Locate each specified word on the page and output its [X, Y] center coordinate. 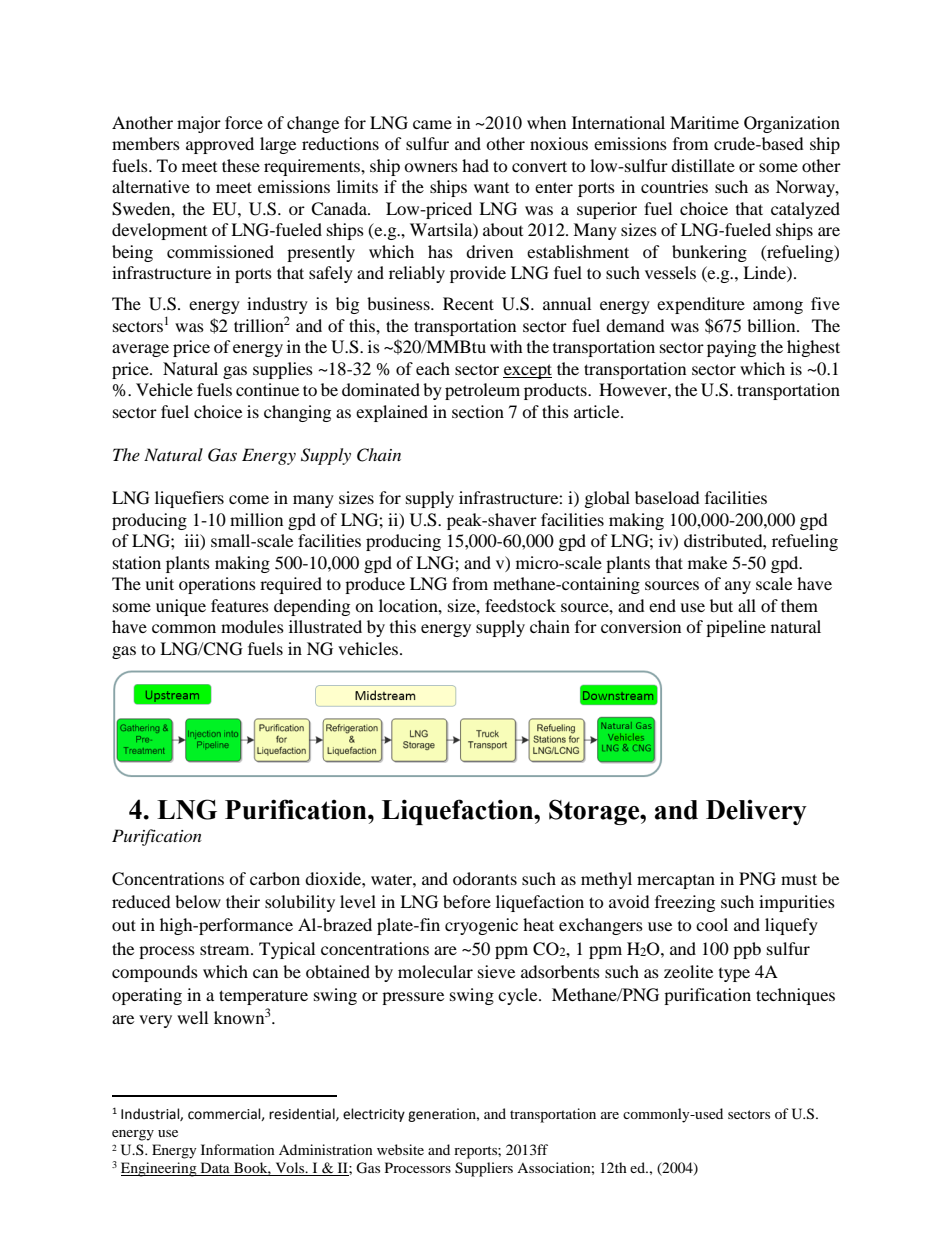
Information [238, 1149]
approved [220, 145]
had [475, 165]
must [799, 879]
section [478, 411]
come [249, 499]
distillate [703, 165]
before [467, 901]
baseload [667, 497]
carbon [275, 878]
